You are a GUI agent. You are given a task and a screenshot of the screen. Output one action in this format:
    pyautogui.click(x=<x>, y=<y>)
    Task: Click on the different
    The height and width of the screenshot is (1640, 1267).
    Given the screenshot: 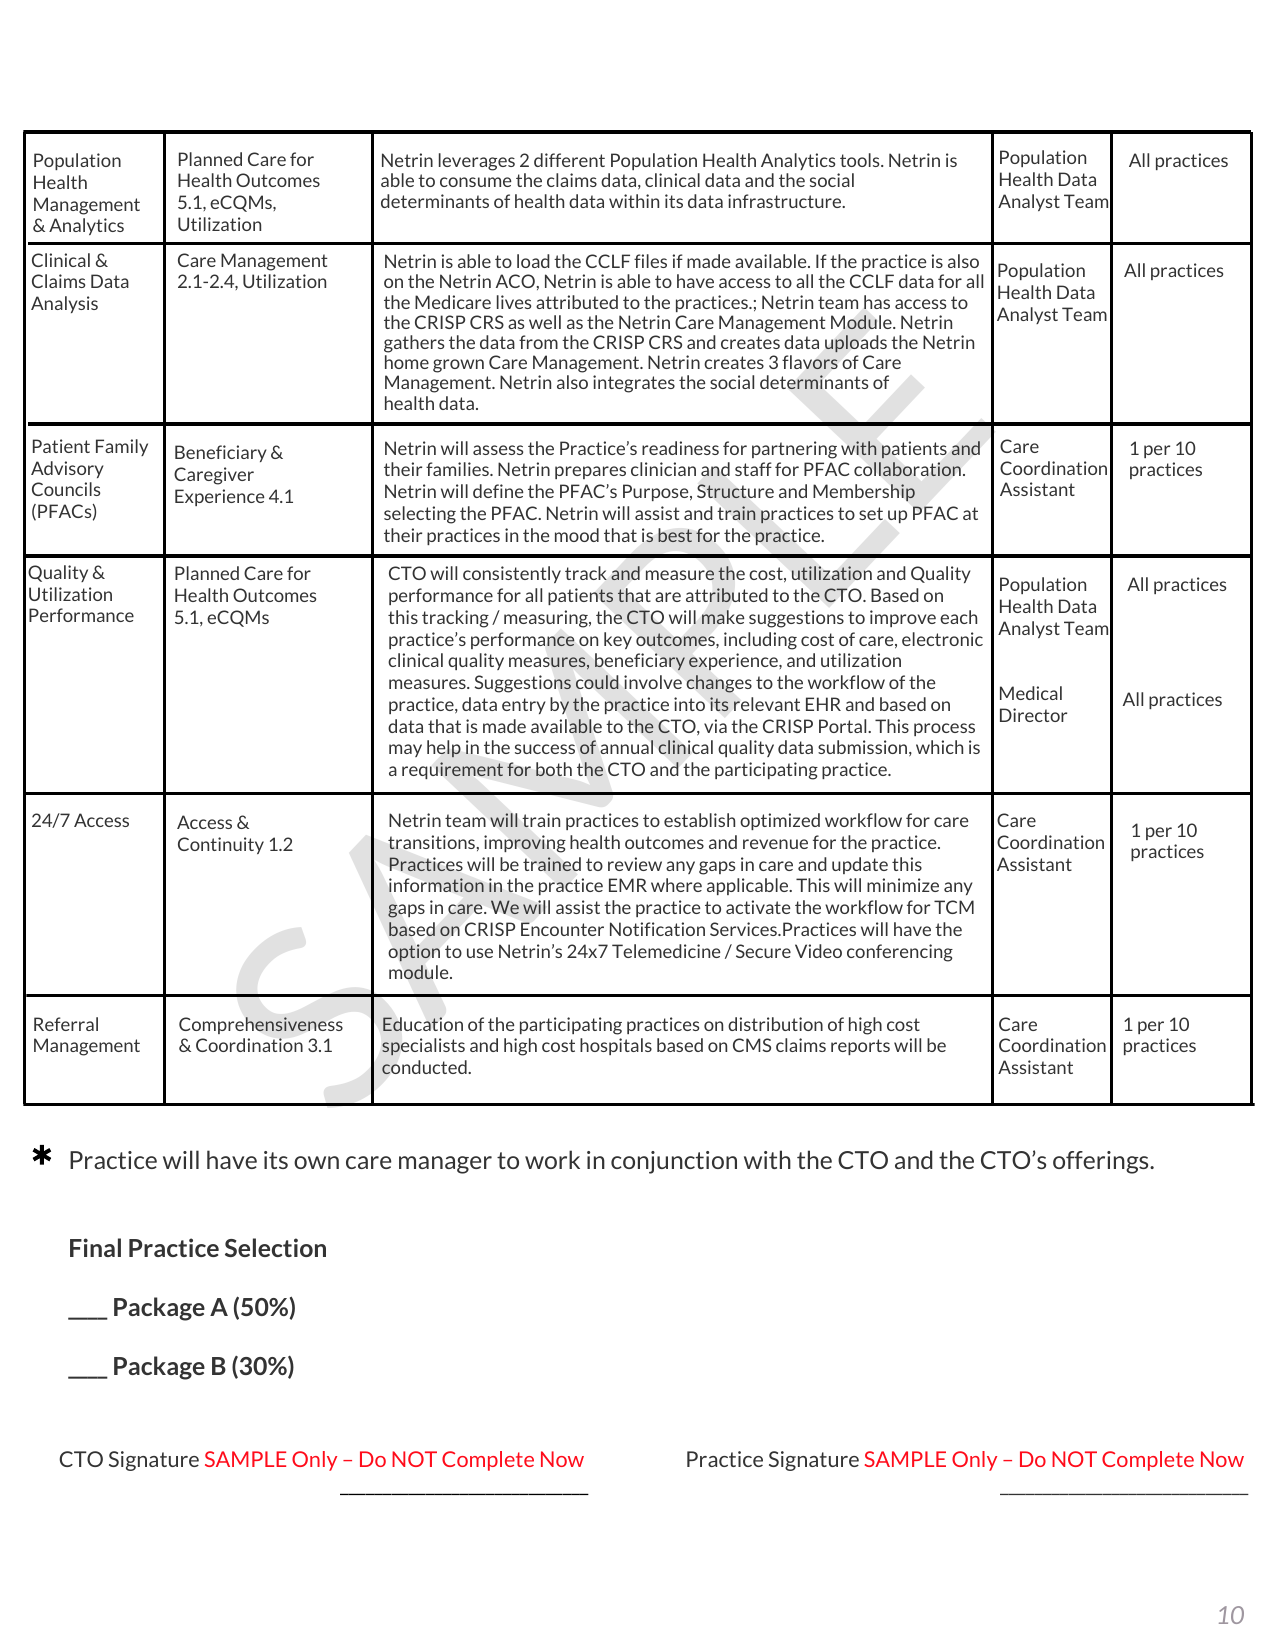 What is the action you would take?
    pyautogui.click(x=569, y=160)
